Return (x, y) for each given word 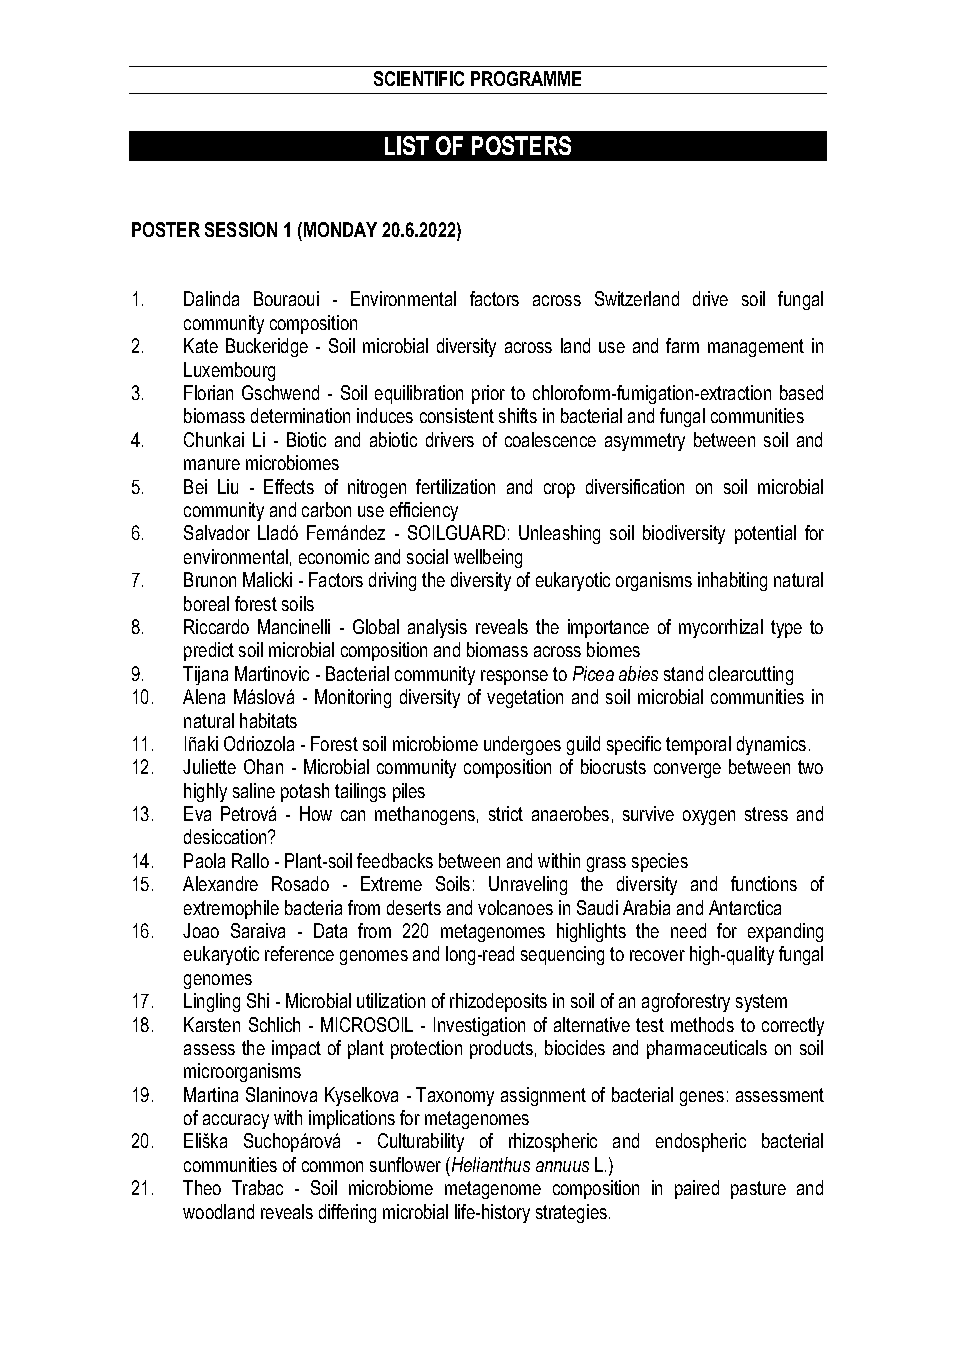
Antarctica (745, 907)
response (514, 677)
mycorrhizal (721, 628)
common (332, 1166)
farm (682, 345)
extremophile (231, 909)
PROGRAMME (526, 78)
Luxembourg (229, 371)
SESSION (241, 229)
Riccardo (216, 626)
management (756, 348)
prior (488, 394)
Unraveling (528, 885)
